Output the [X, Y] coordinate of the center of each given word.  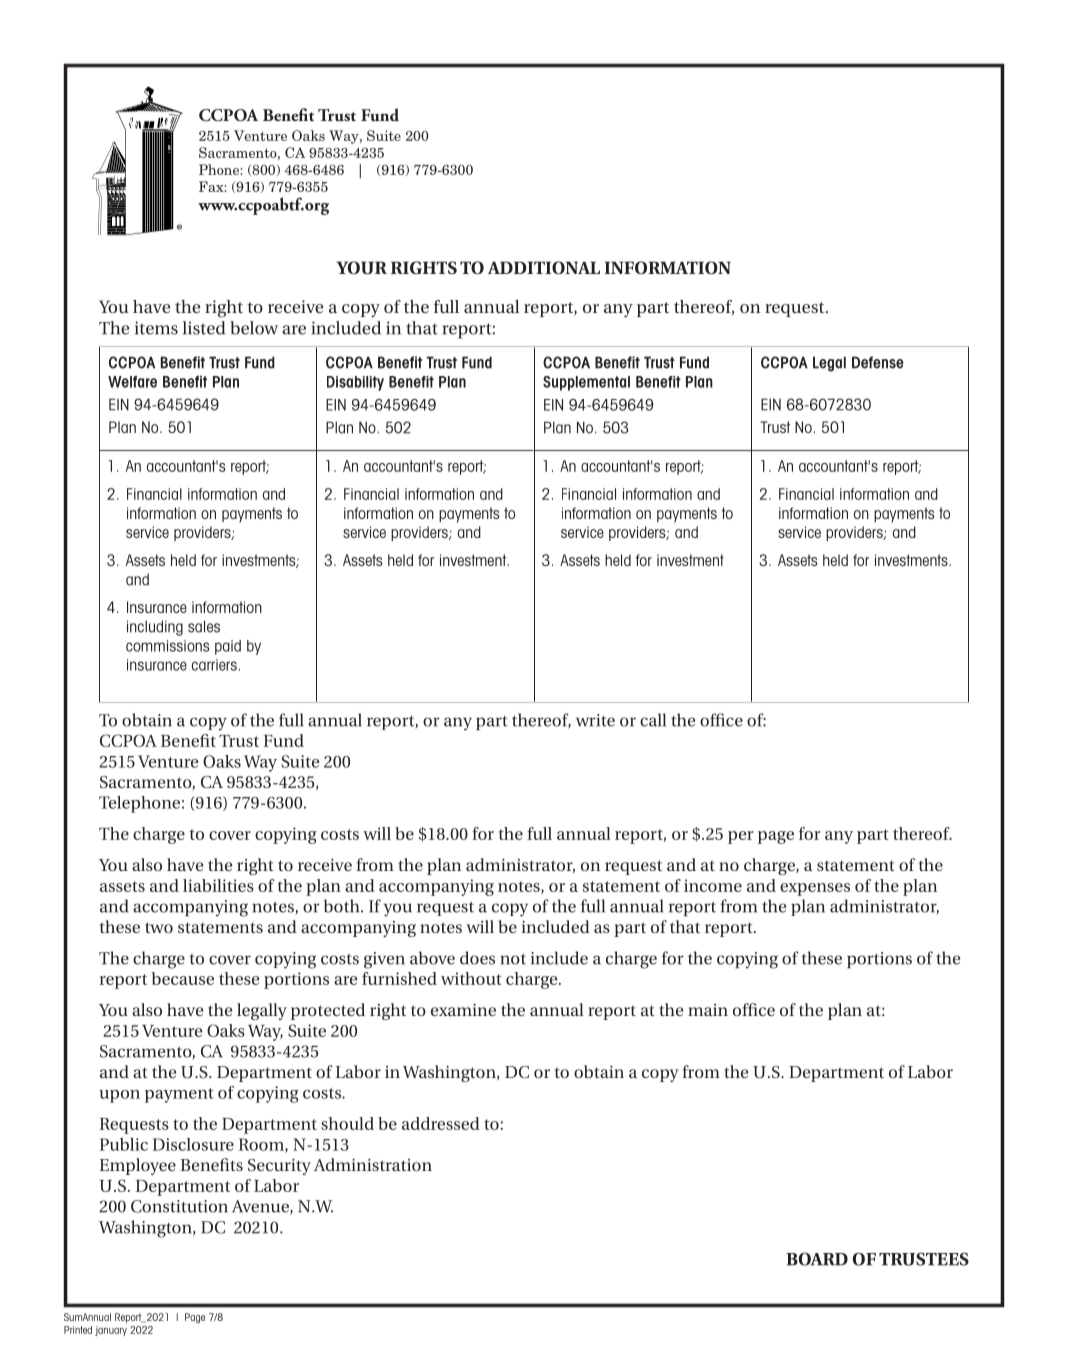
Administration [373, 1164]
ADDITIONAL [544, 268]
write [595, 720]
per [740, 837]
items [156, 328]
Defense [878, 362]
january [111, 1331]
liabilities [218, 885]
